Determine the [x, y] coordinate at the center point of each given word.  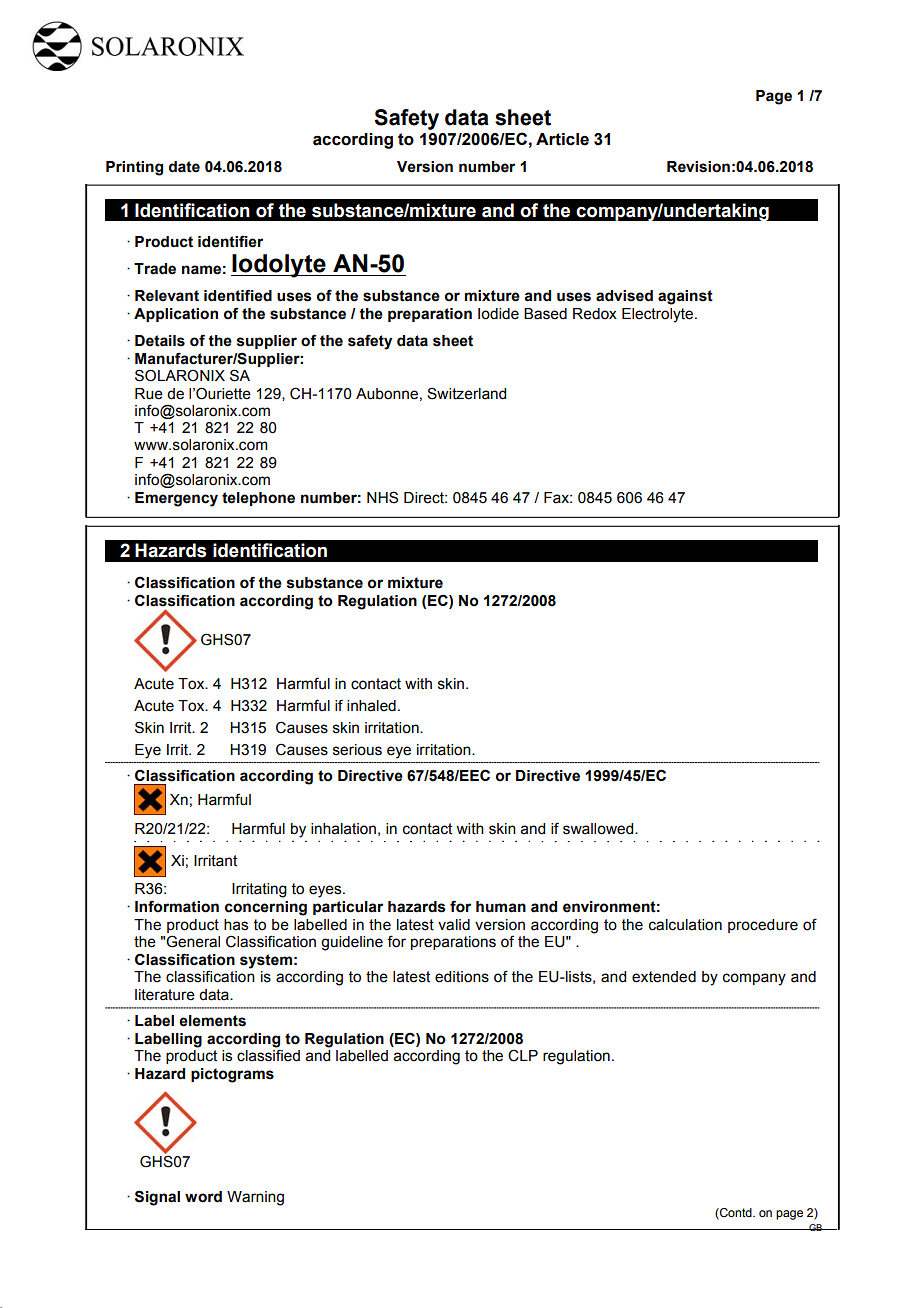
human [501, 907]
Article [562, 139]
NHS [382, 497]
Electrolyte [659, 315]
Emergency [176, 499]
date [184, 167]
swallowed [599, 829]
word [203, 1197]
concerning [266, 908]
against [685, 297]
